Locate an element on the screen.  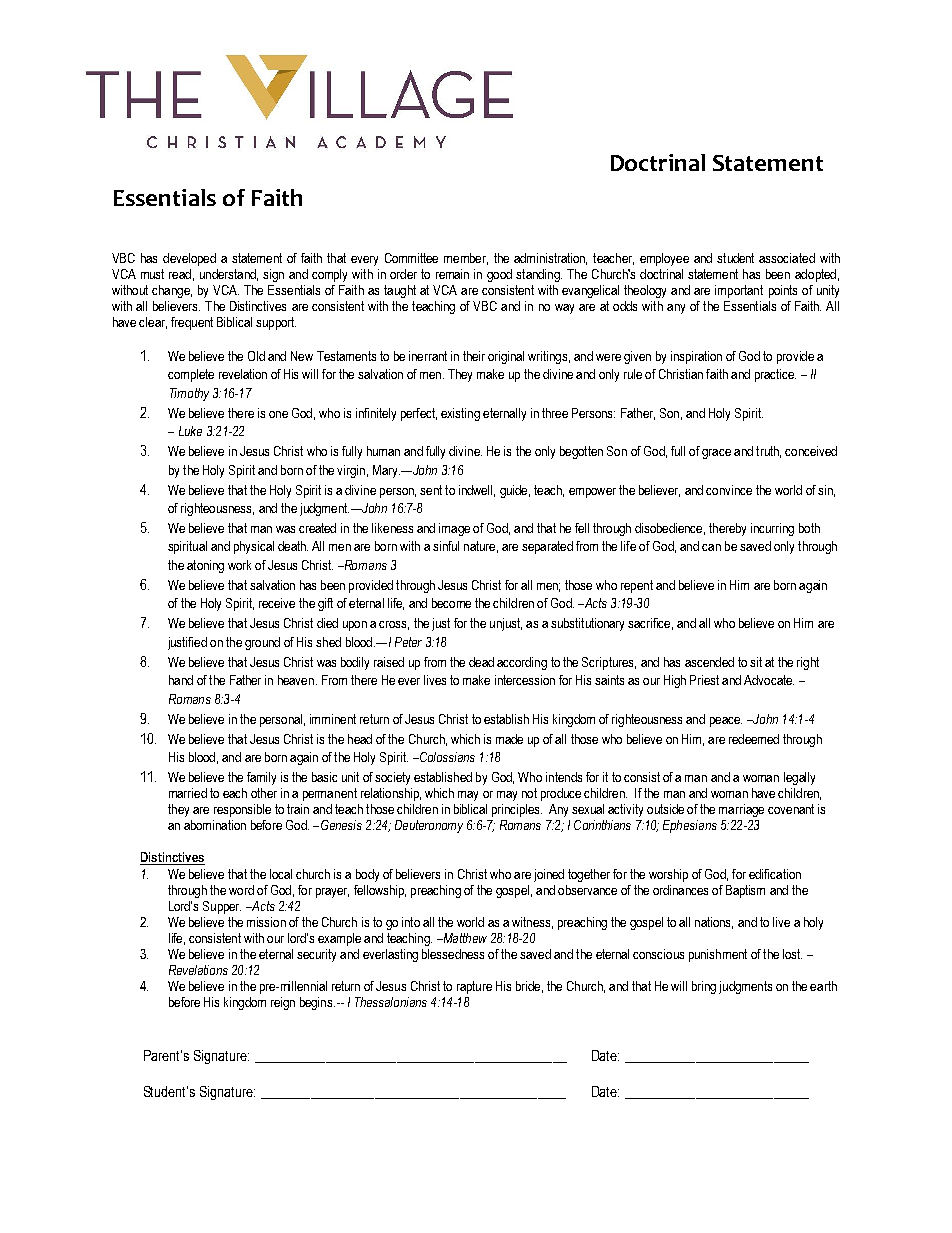
good is located at coordinates (499, 275).
